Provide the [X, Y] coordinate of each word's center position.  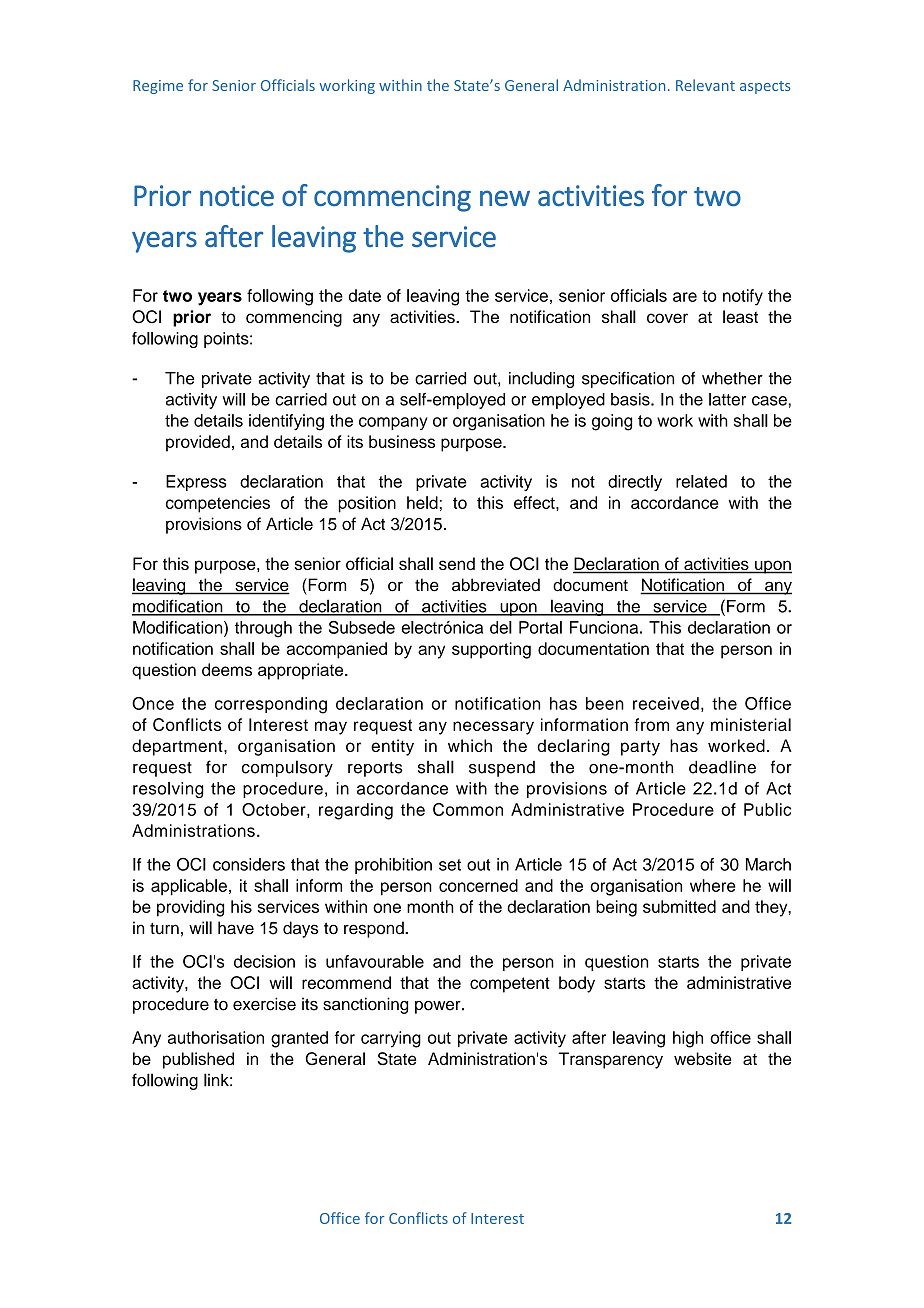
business [402, 441]
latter [727, 399]
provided [198, 443]
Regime [158, 87]
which [470, 745]
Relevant [705, 85]
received [666, 703]
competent [510, 985]
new [505, 198]
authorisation [216, 1037]
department [178, 747]
